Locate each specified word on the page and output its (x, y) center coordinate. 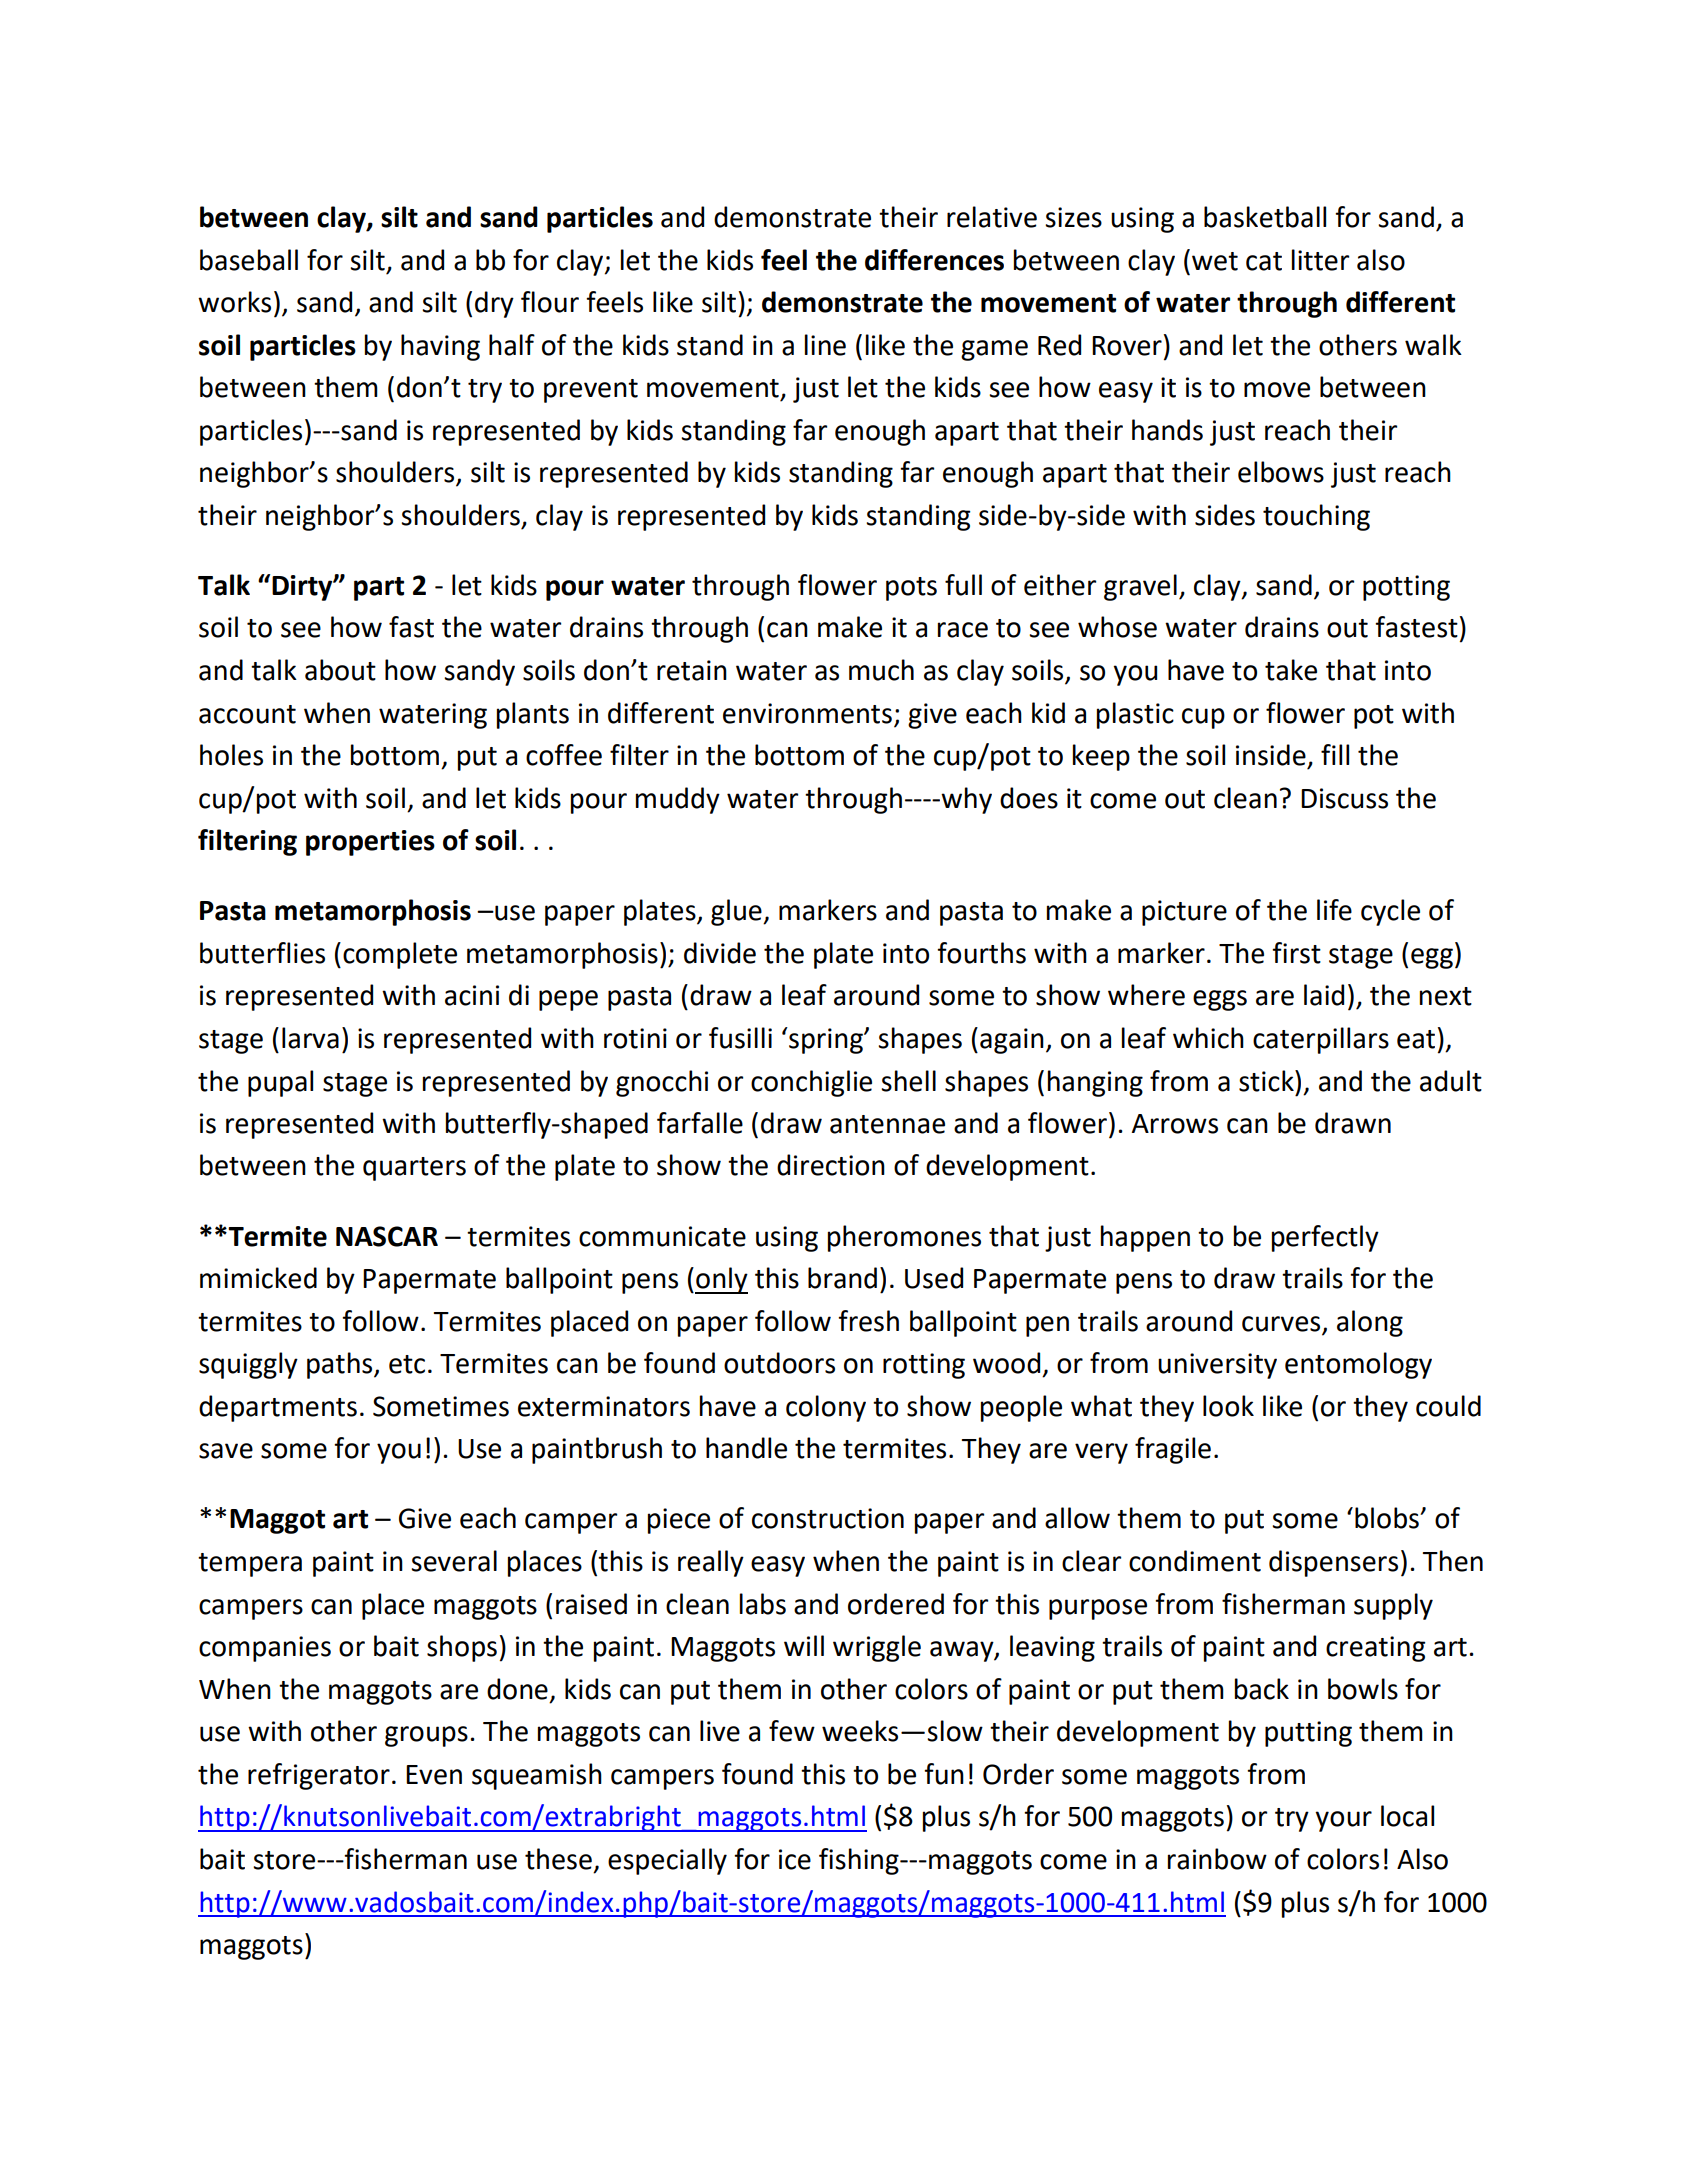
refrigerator (319, 1776)
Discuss (1344, 798)
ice (795, 1859)
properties (370, 843)
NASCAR (387, 1236)
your (1343, 1821)
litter (1320, 260)
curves (1281, 1324)
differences (934, 260)
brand (842, 1278)
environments (807, 713)
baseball (249, 260)
